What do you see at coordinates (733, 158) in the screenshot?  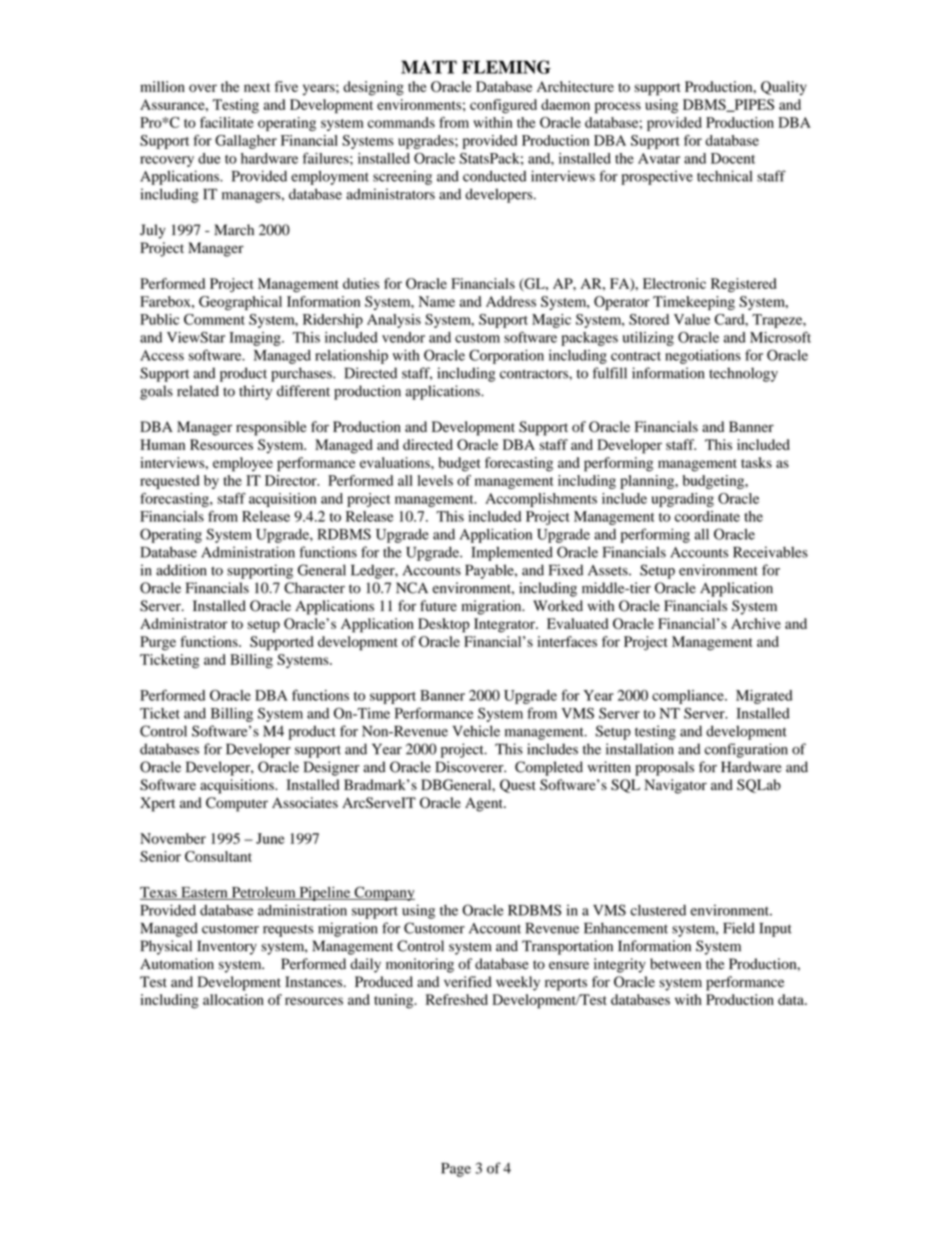 I see `Docent` at bounding box center [733, 158].
